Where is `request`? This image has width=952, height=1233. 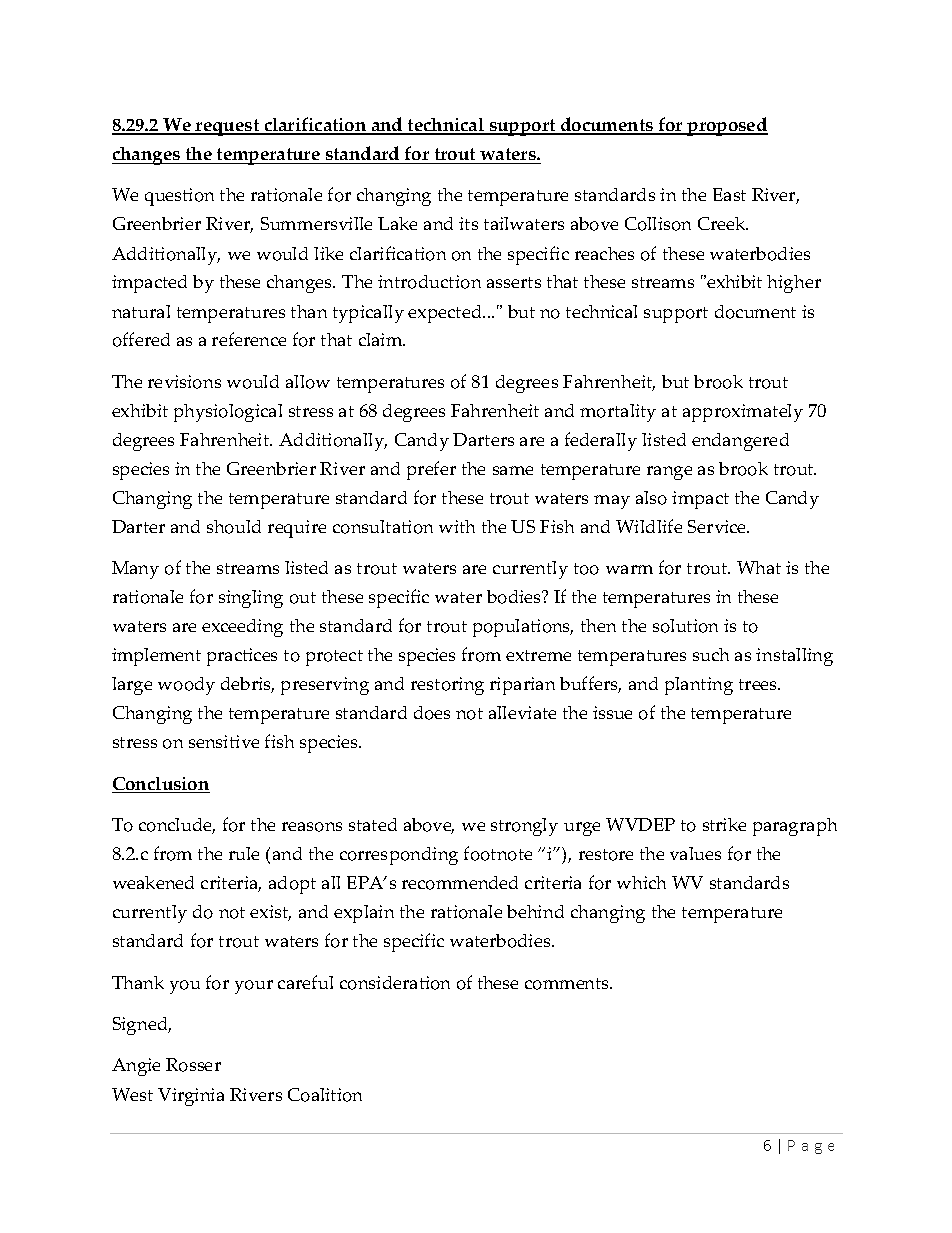
request is located at coordinates (228, 127).
